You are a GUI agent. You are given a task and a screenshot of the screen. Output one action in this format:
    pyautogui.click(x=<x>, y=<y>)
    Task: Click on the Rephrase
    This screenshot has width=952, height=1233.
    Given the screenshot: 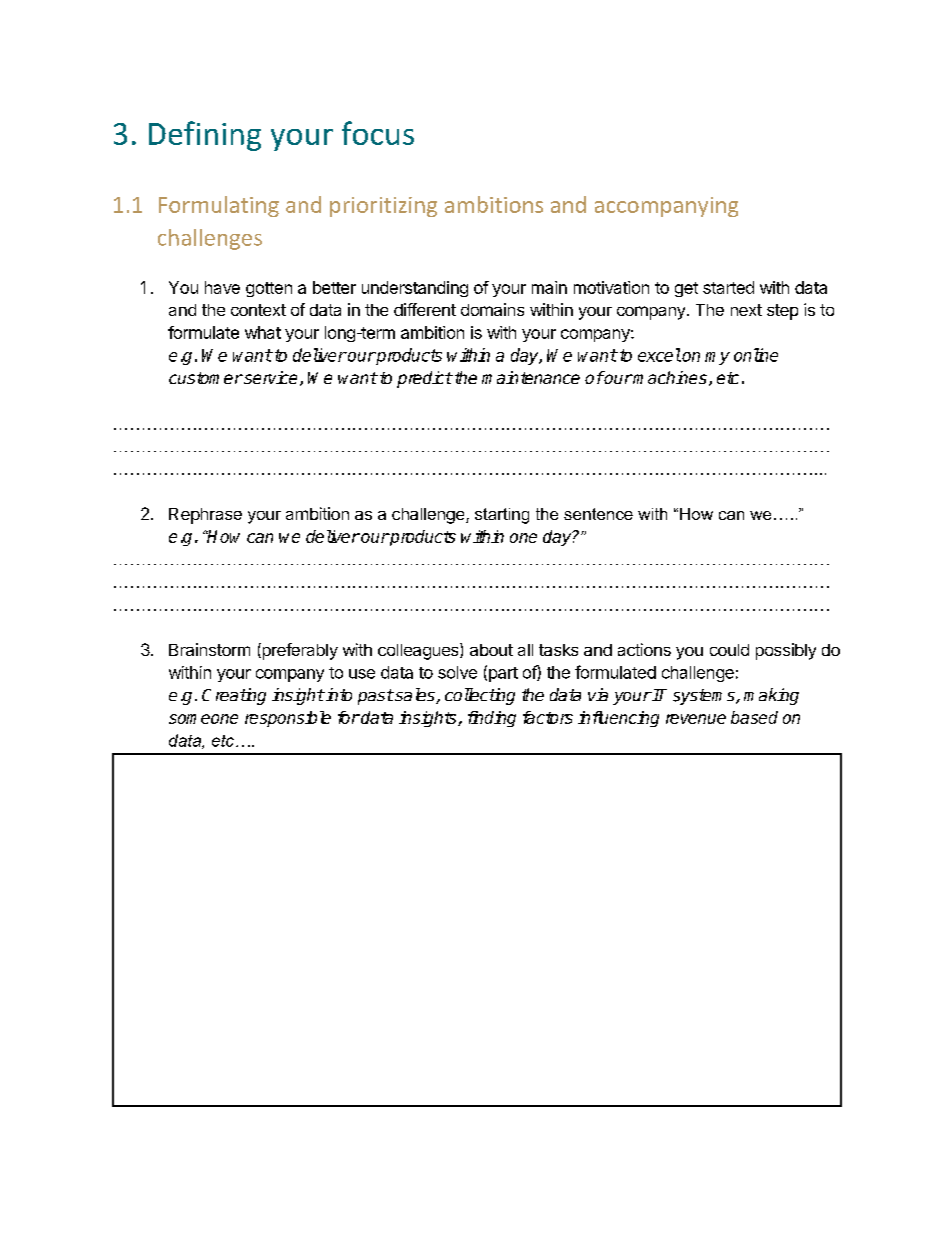 What is the action you would take?
    pyautogui.click(x=205, y=516)
